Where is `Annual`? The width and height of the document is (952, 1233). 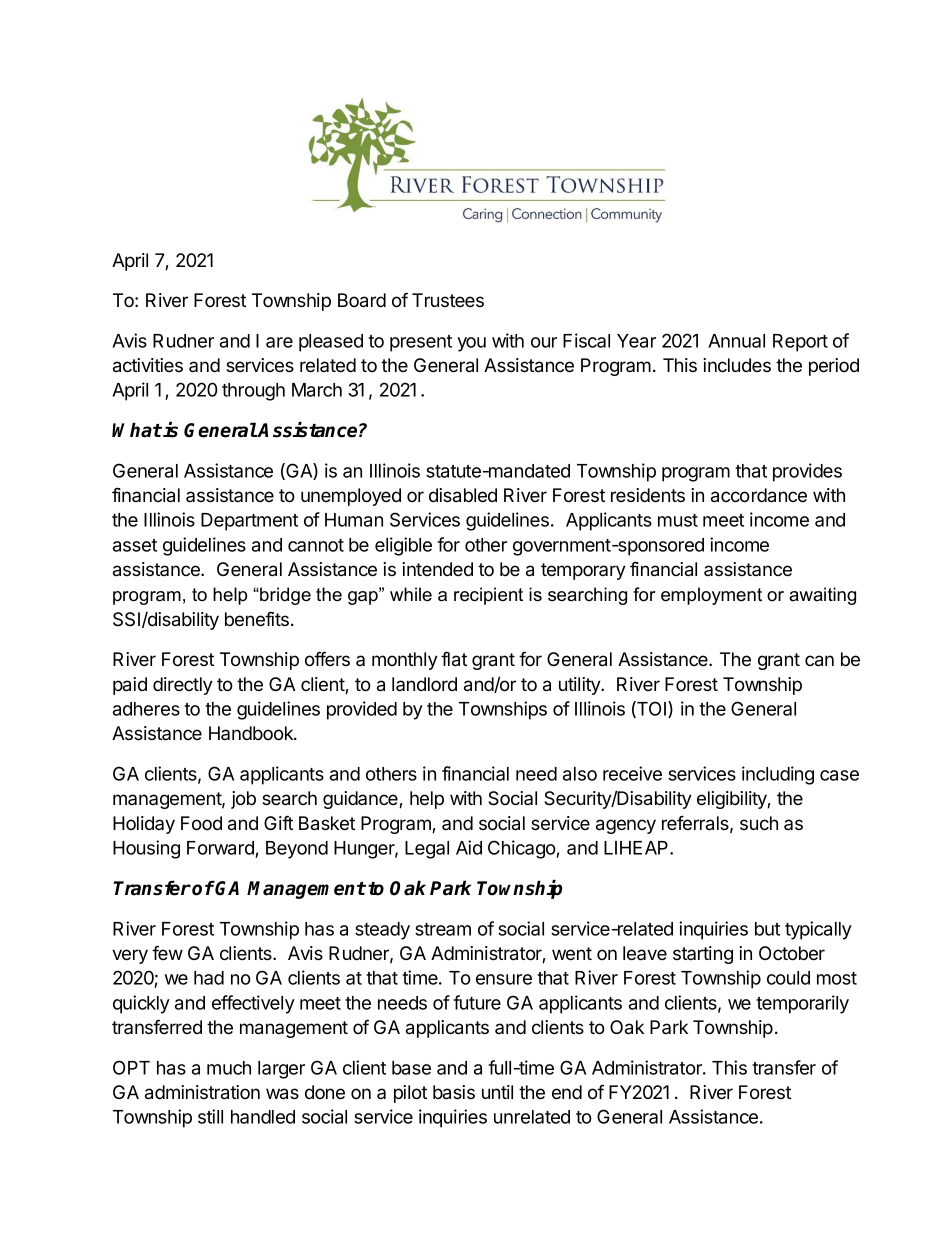
Annual is located at coordinates (736, 341).
